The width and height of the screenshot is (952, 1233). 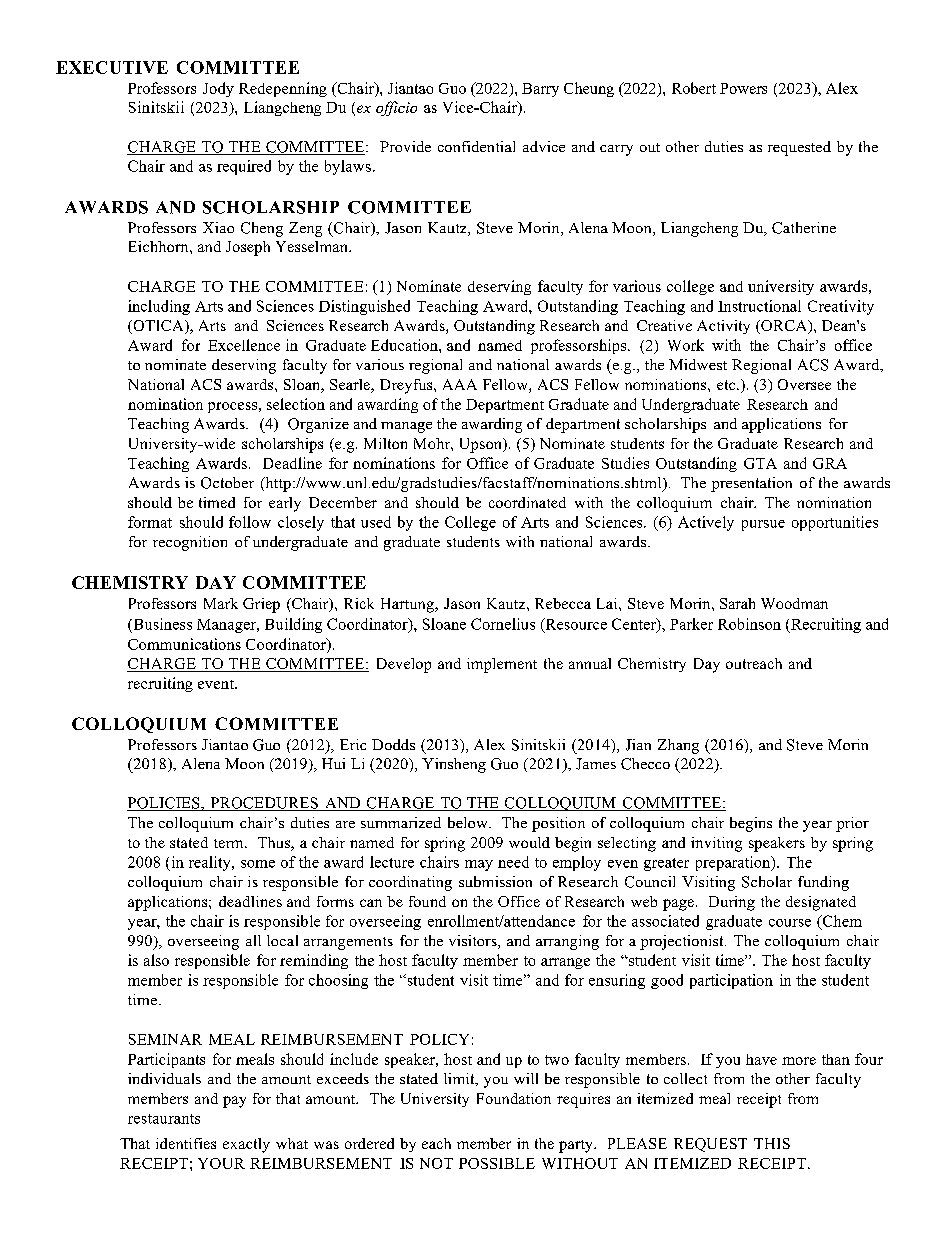 I want to click on identifies, so click(x=186, y=1143).
